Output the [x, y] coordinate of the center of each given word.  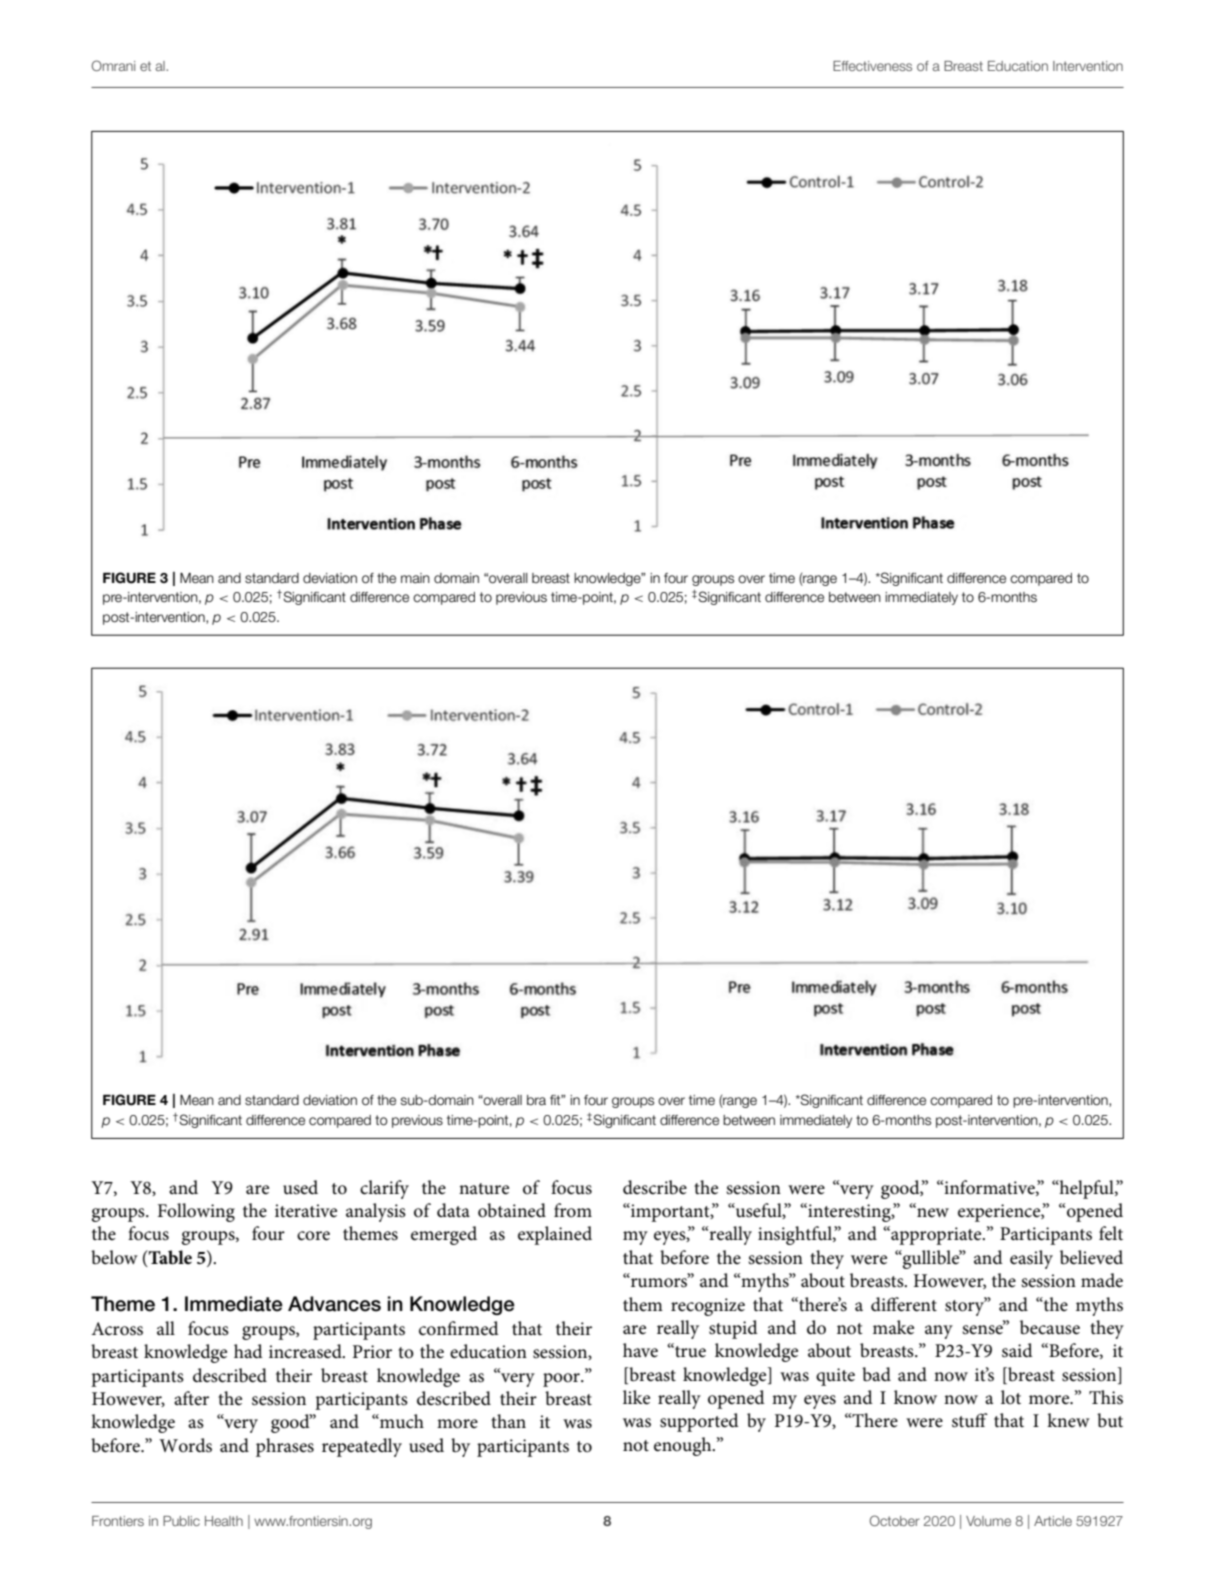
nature [484, 1189]
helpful [1087, 1189]
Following [196, 1212]
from [573, 1210]
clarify [384, 1189]
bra [536, 1100]
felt [1111, 1233]
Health [224, 1521]
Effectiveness [872, 66]
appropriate [936, 1235]
